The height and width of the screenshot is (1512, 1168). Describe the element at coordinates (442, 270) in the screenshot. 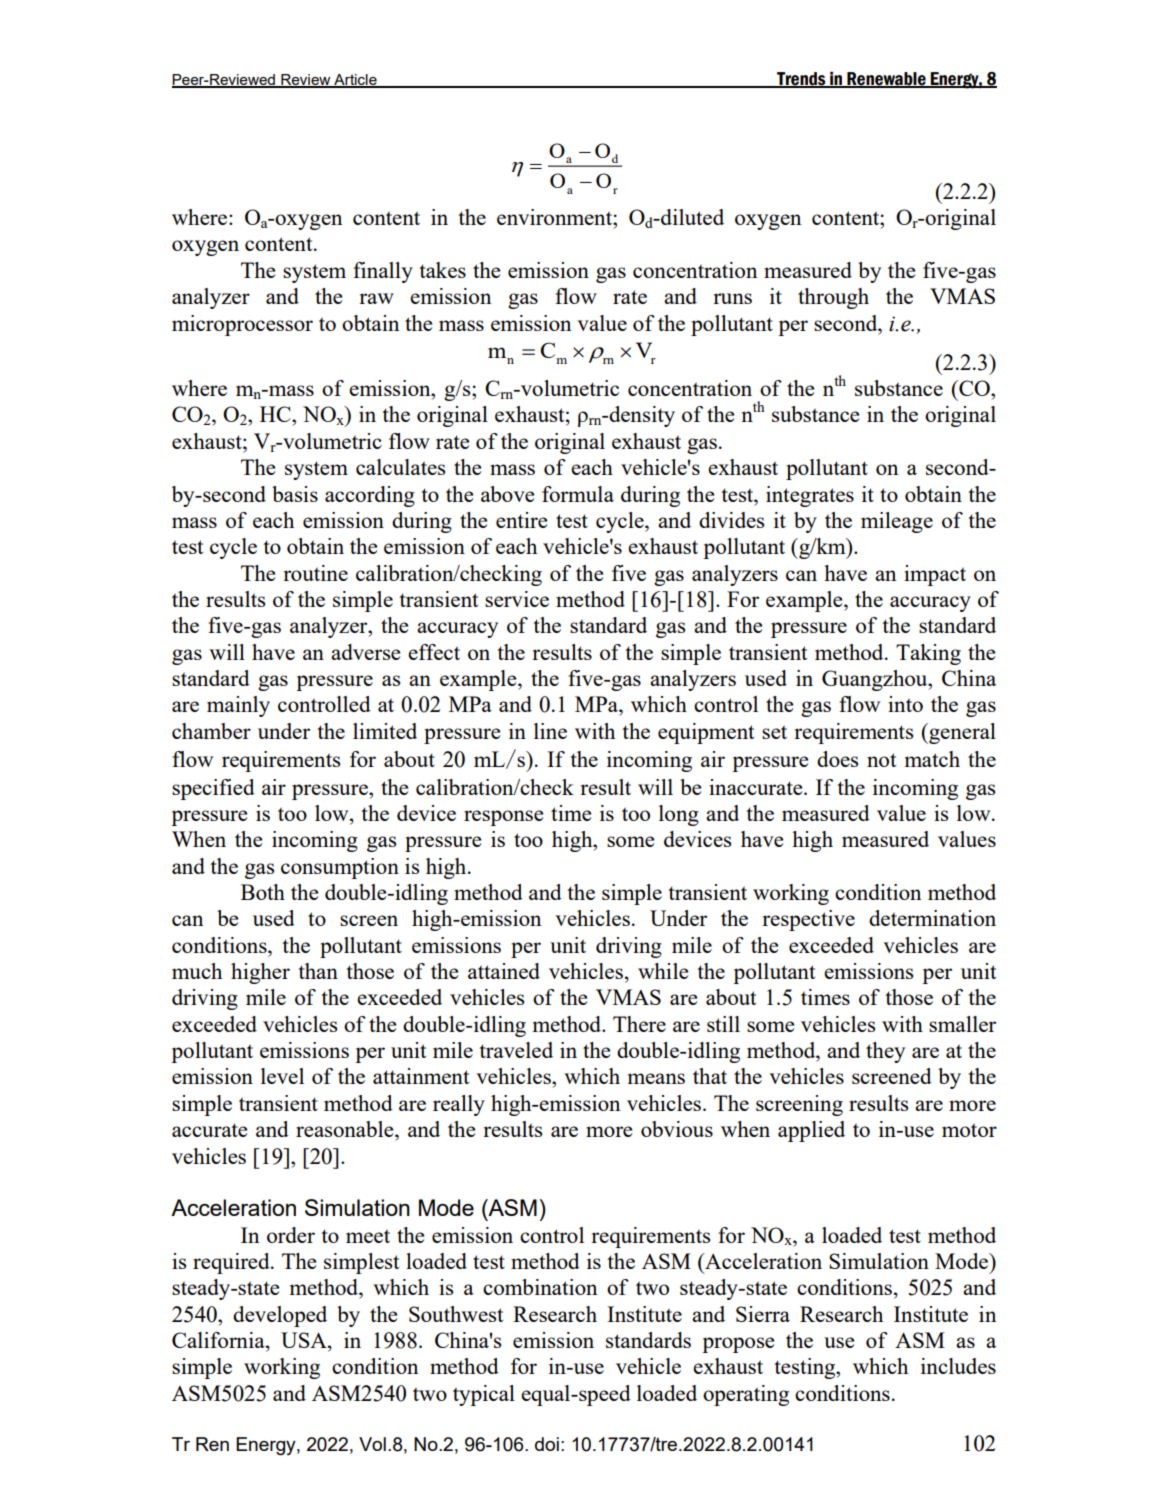

I see `takes` at that location.
